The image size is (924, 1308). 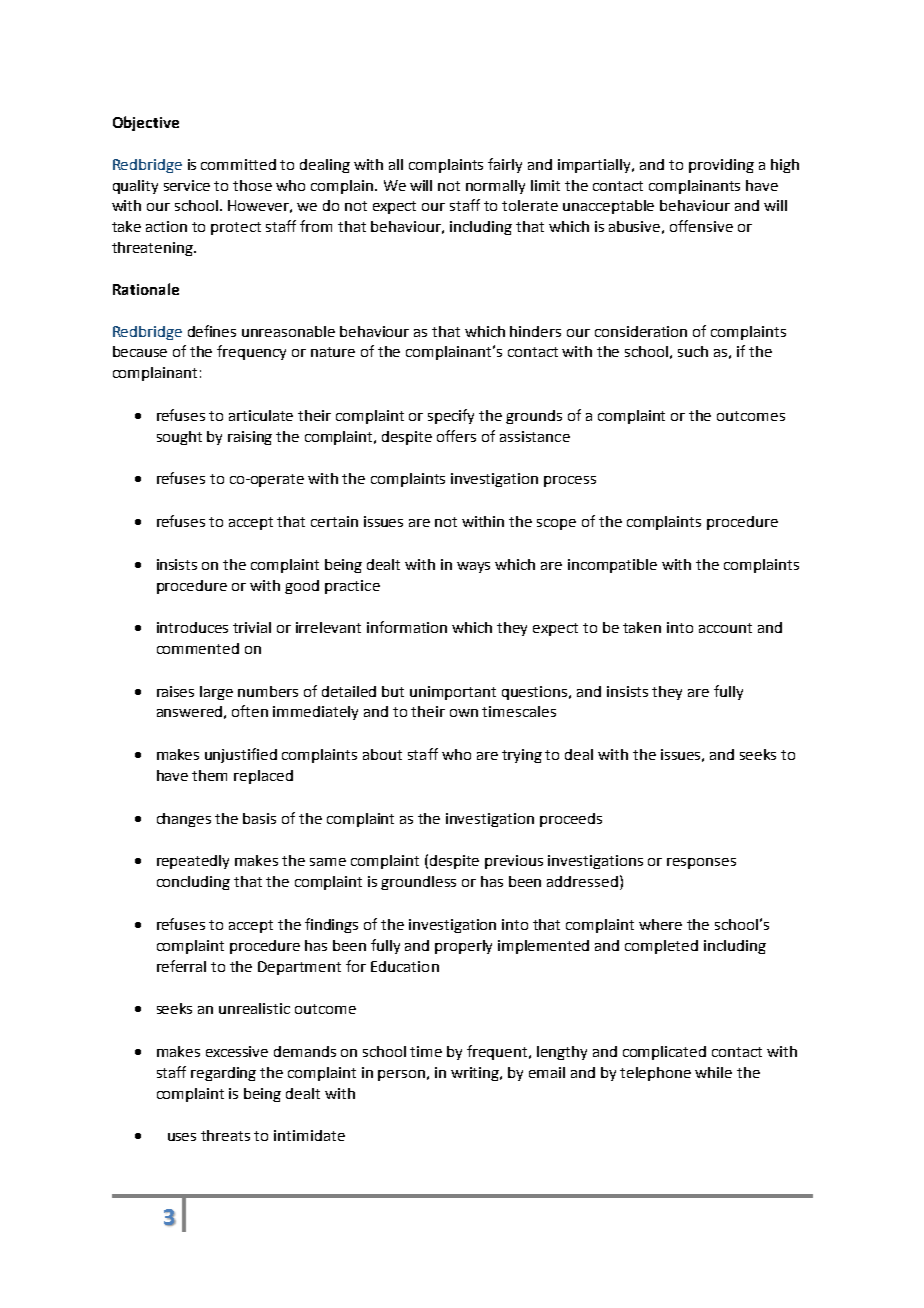 What do you see at coordinates (192, 627) in the screenshot?
I see `introduces` at bounding box center [192, 627].
